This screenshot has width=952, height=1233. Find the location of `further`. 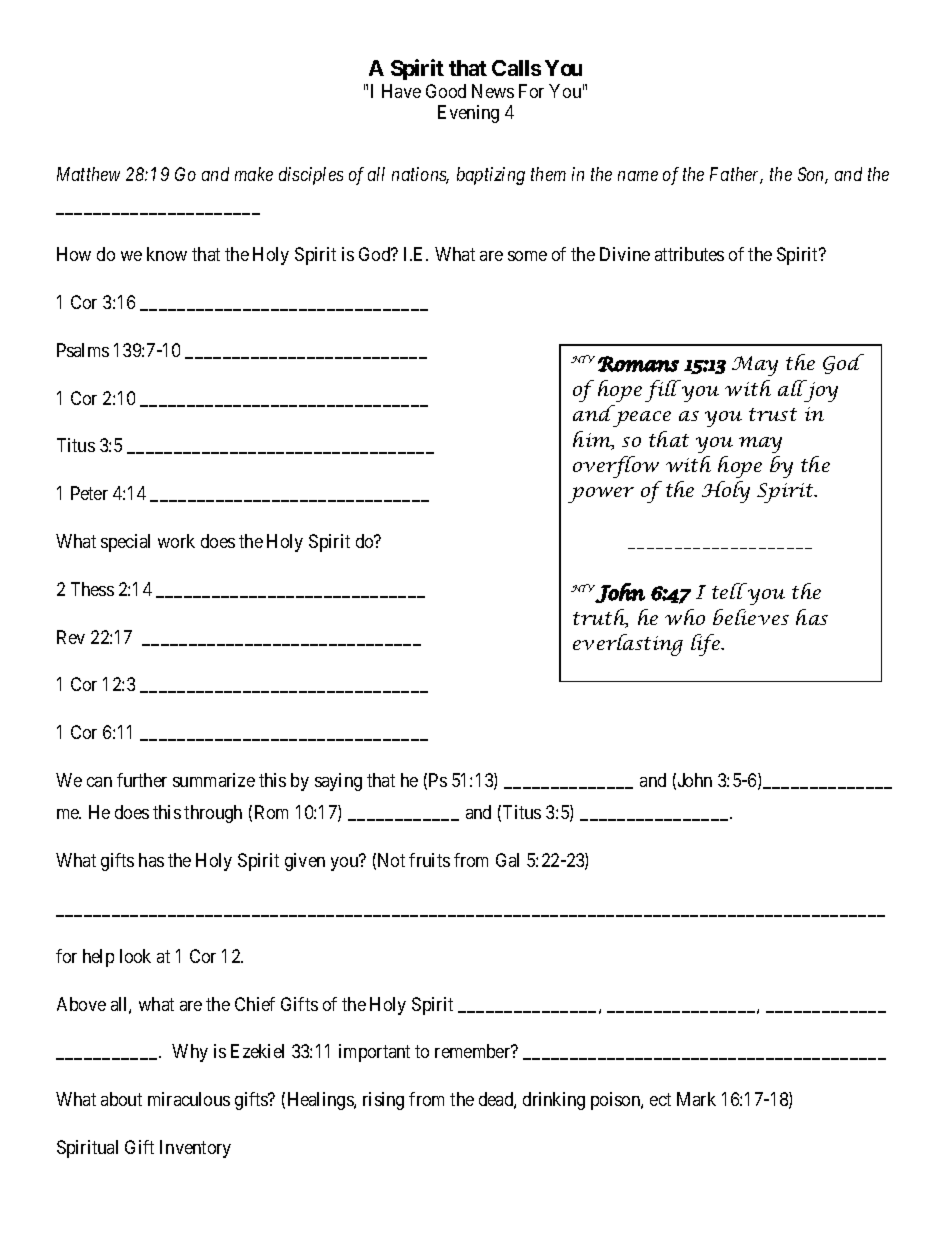

further is located at coordinates (142, 780).
